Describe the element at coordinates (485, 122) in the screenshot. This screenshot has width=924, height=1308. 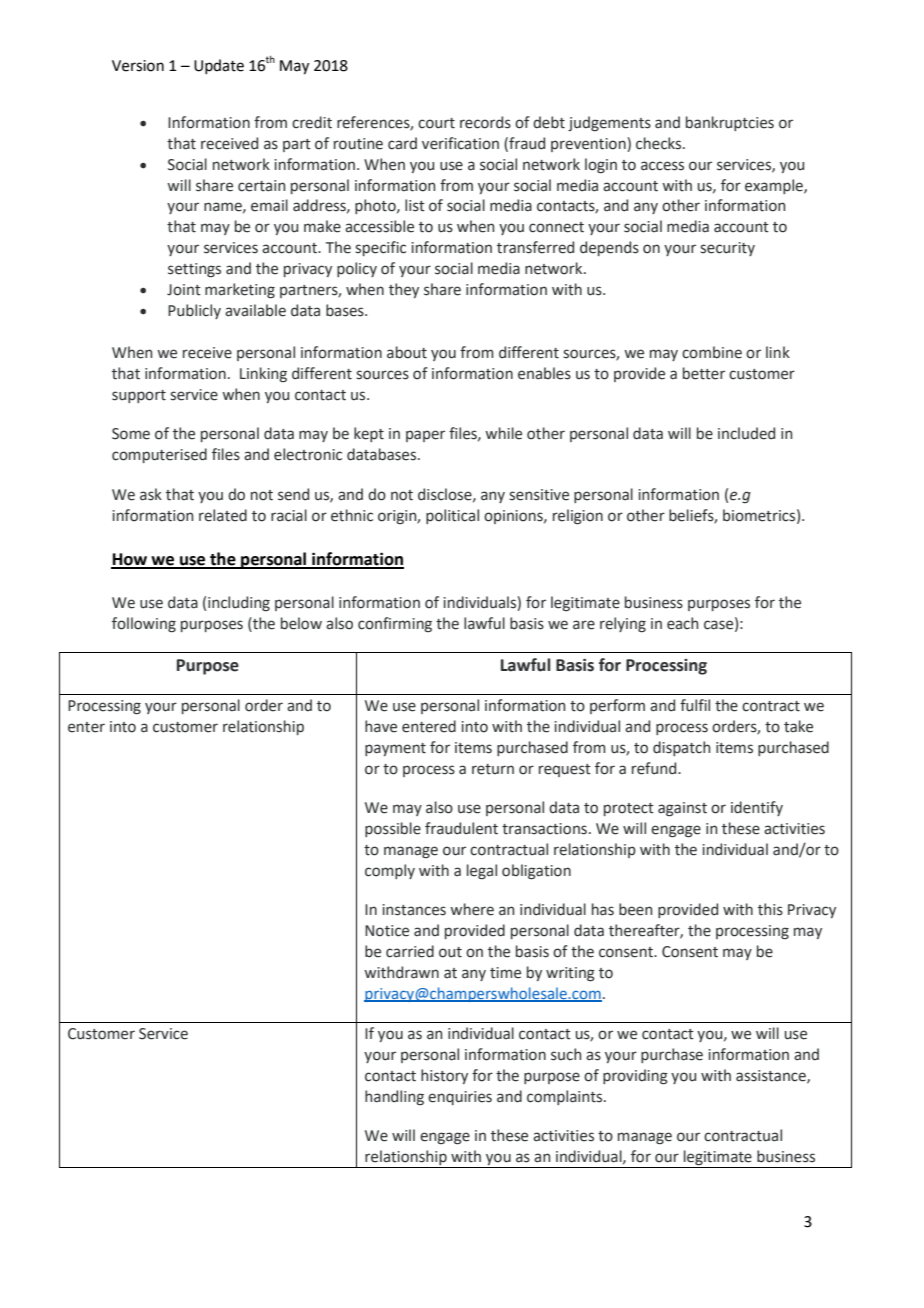
I see `records` at that location.
